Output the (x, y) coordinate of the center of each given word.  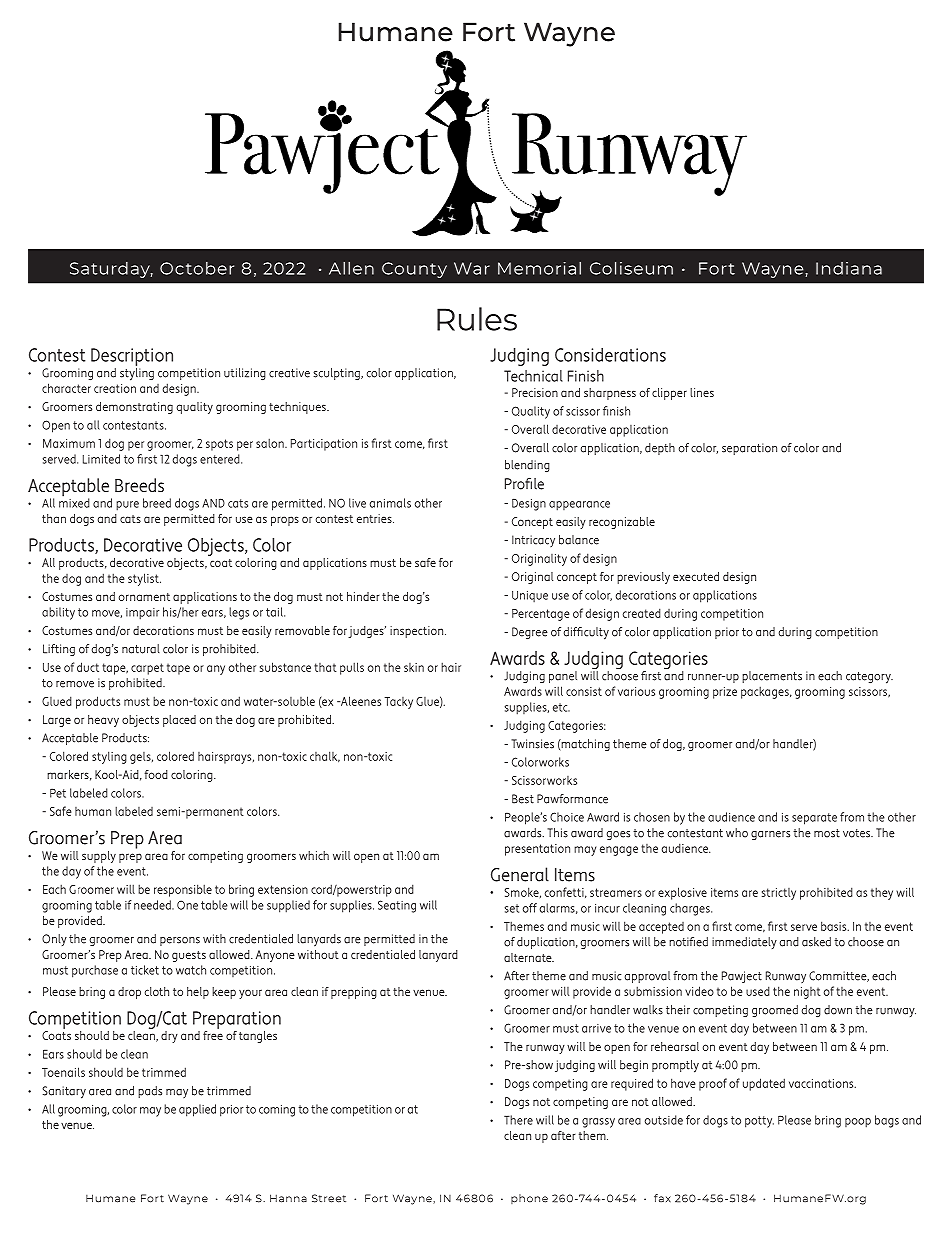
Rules (477, 319)
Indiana (849, 268)
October (197, 268)
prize (725, 693)
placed (179, 721)
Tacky (399, 703)
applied (197, 1110)
